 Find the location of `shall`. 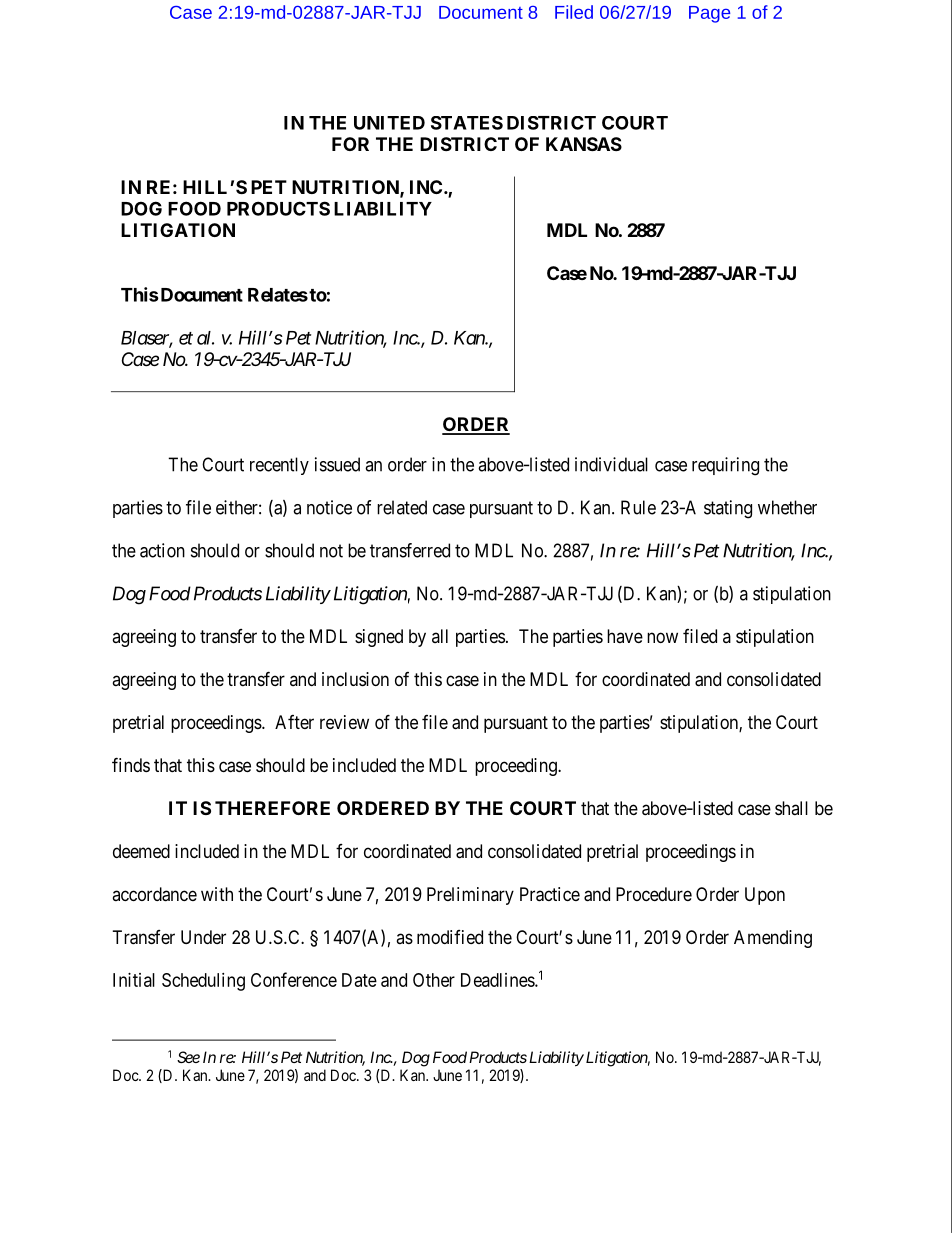

shall is located at coordinates (791, 808).
